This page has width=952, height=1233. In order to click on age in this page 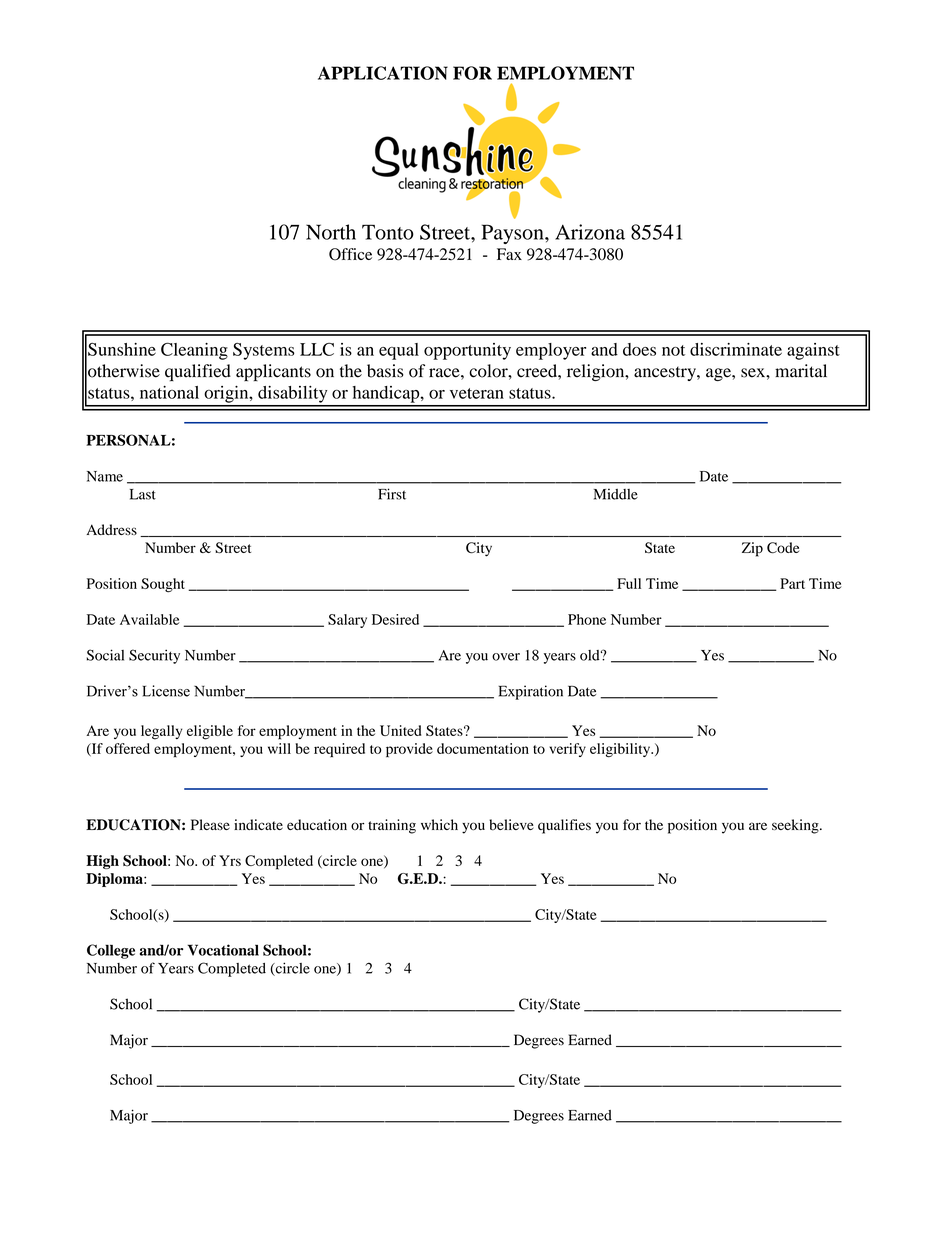, I will do `click(719, 374)`.
